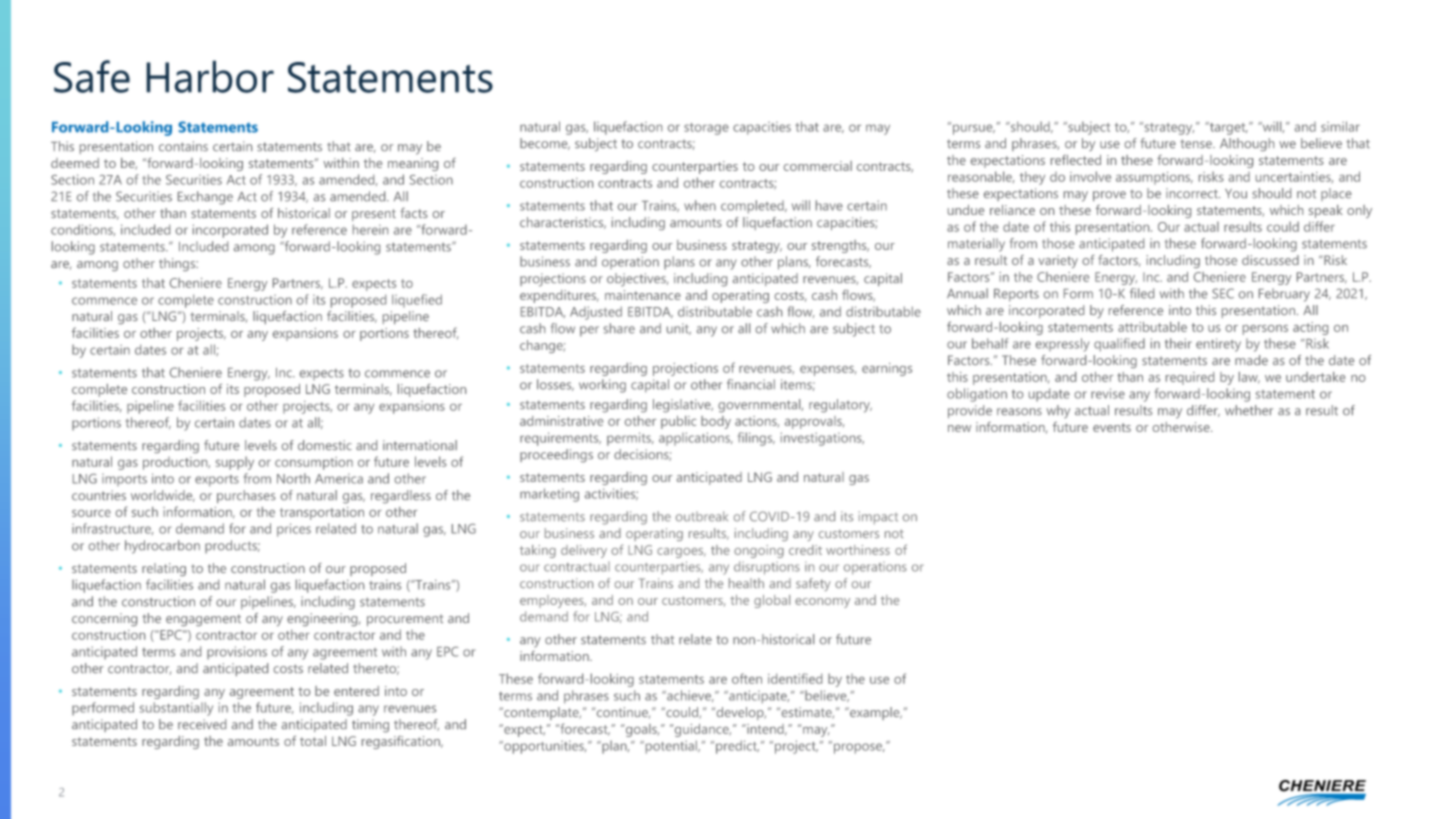 The height and width of the screenshot is (819, 1456). I want to click on impact, so click(878, 518).
